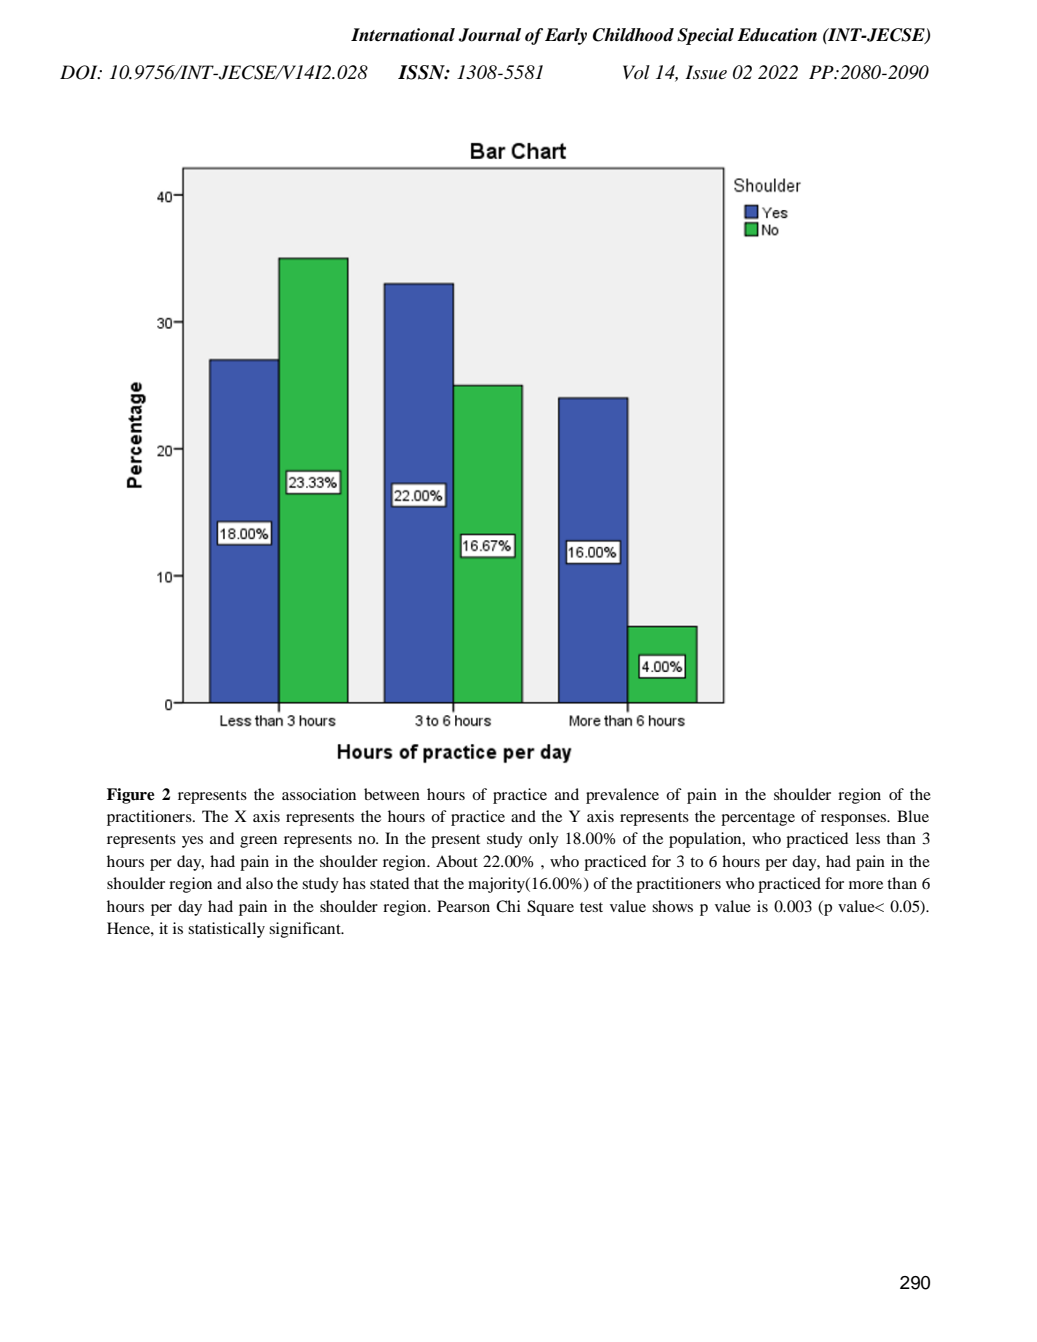  Describe the element at coordinates (392, 794) in the screenshot. I see `between` at that location.
